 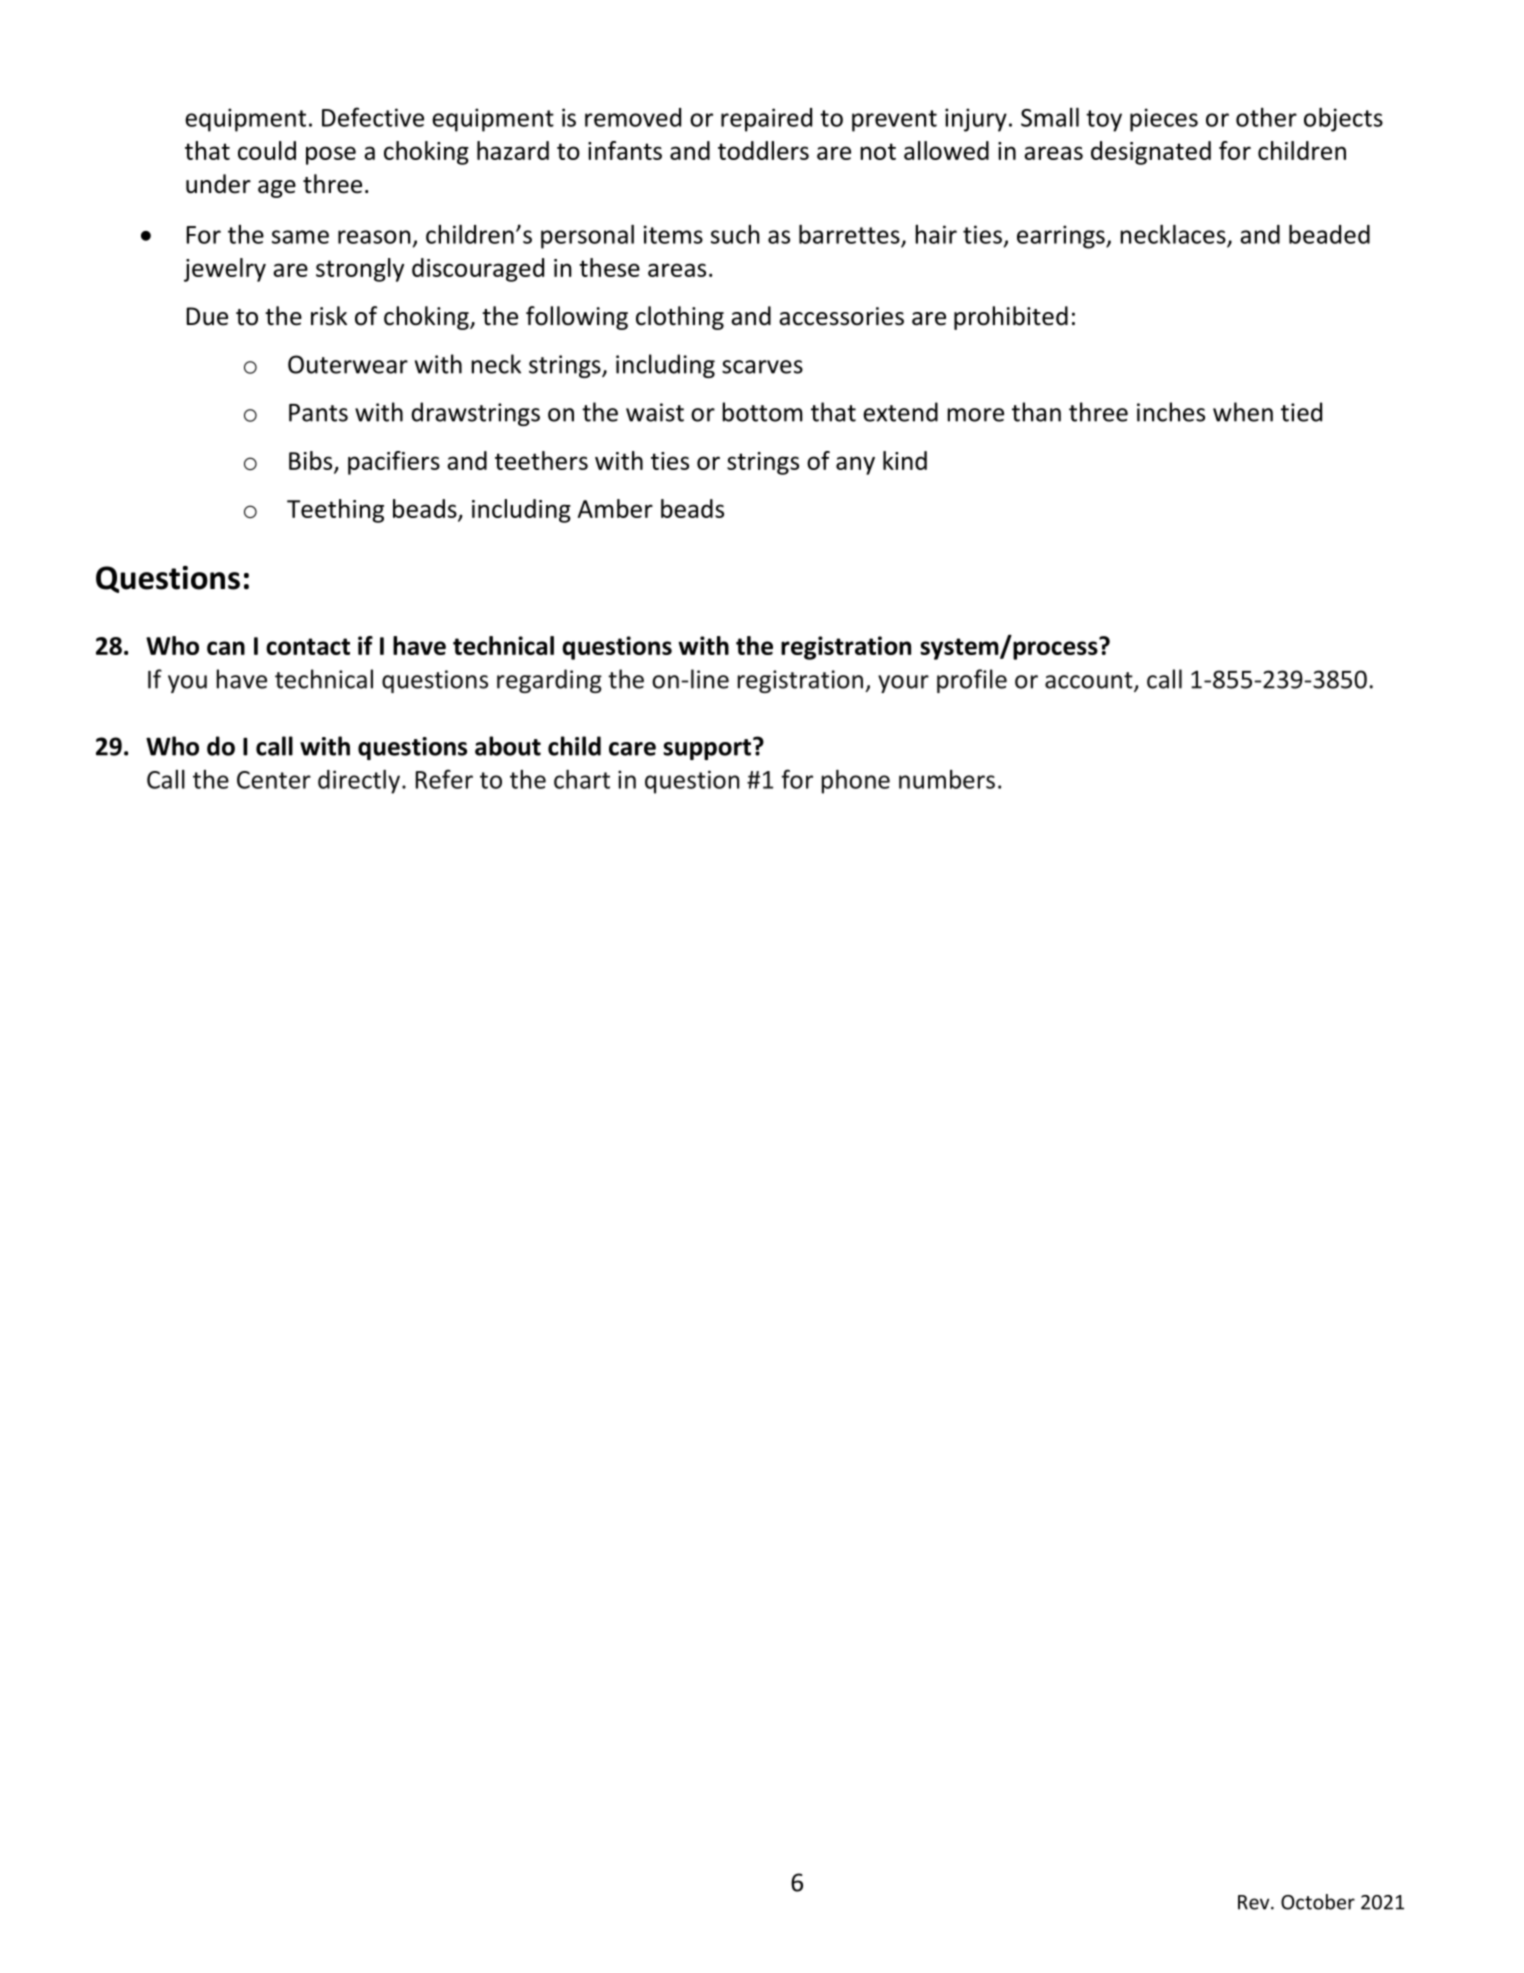 What do you see at coordinates (331, 155) in the screenshot?
I see `pose` at bounding box center [331, 155].
